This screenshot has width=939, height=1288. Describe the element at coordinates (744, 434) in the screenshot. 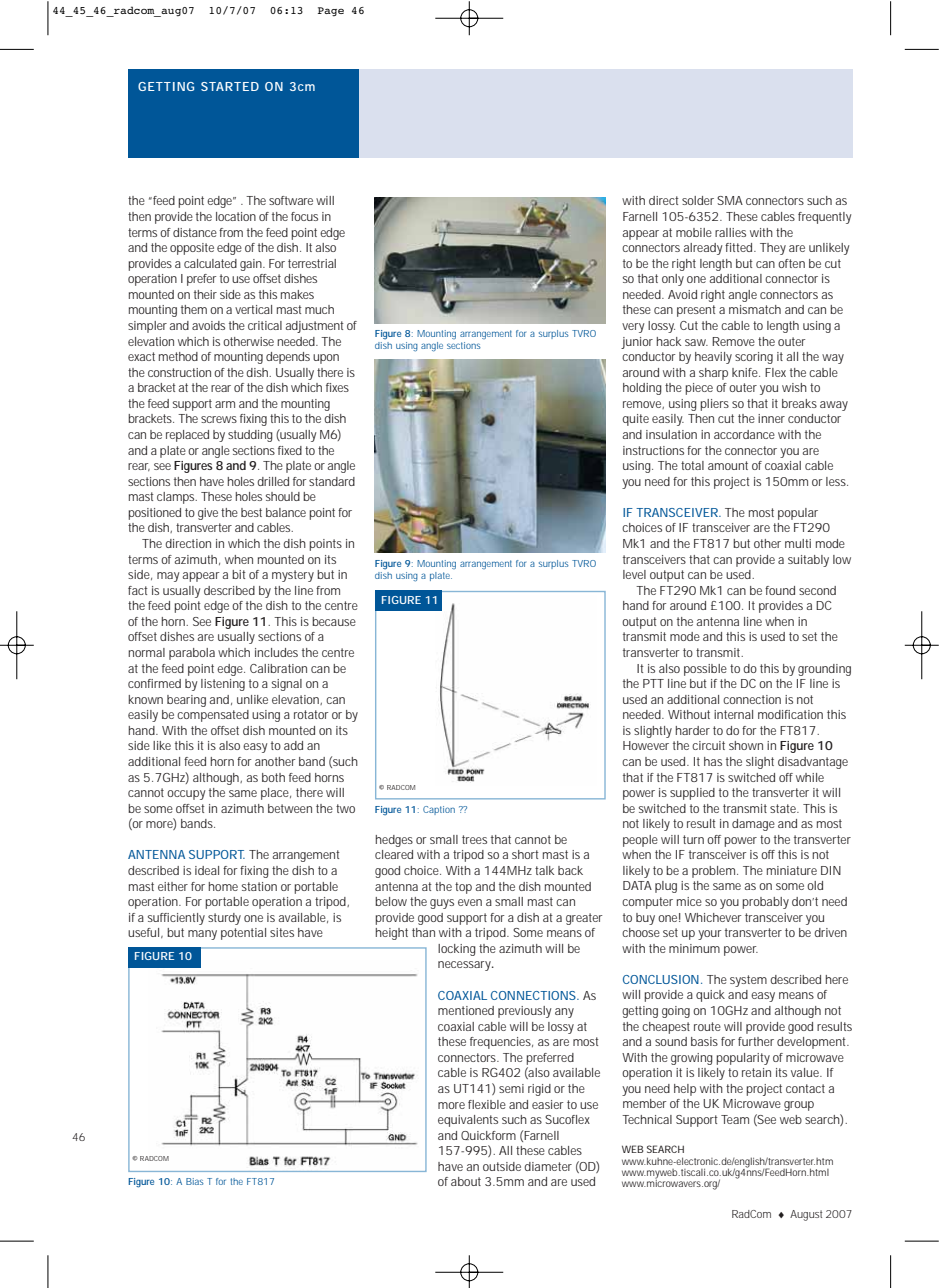

I see `accordance` at that location.
